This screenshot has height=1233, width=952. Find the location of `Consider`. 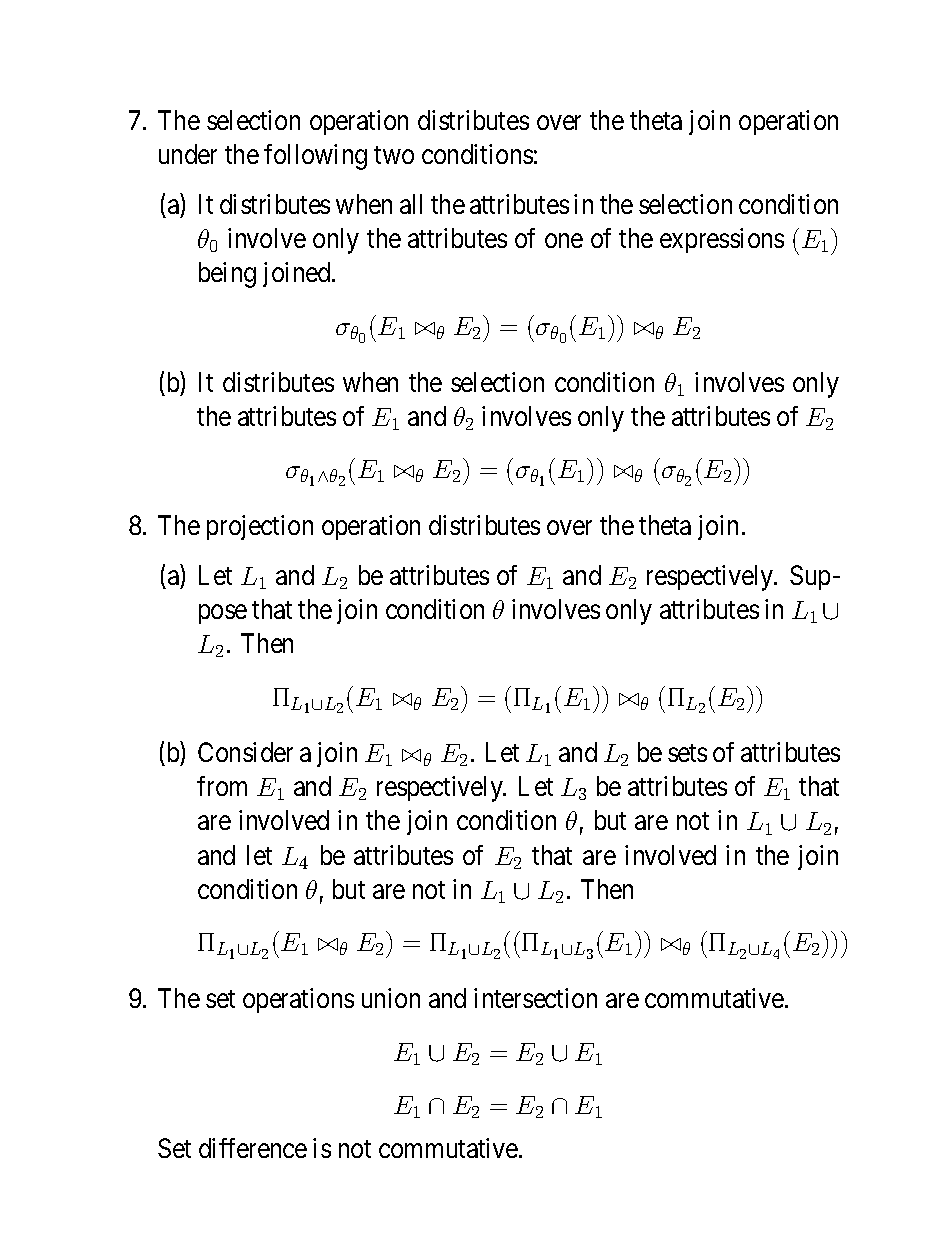

Consider is located at coordinates (245, 752).
